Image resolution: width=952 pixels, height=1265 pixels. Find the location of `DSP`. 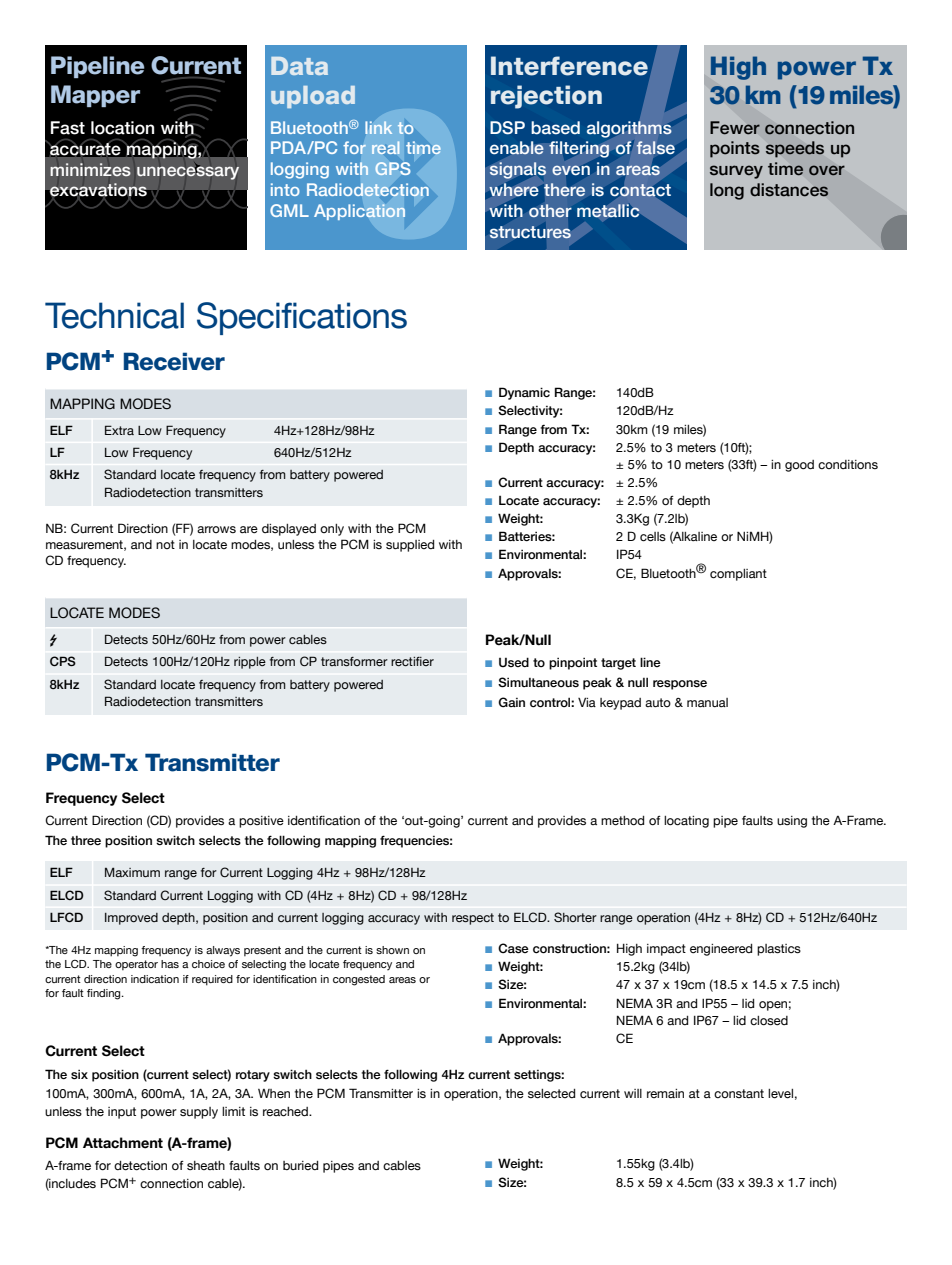

DSP is located at coordinates (507, 128).
